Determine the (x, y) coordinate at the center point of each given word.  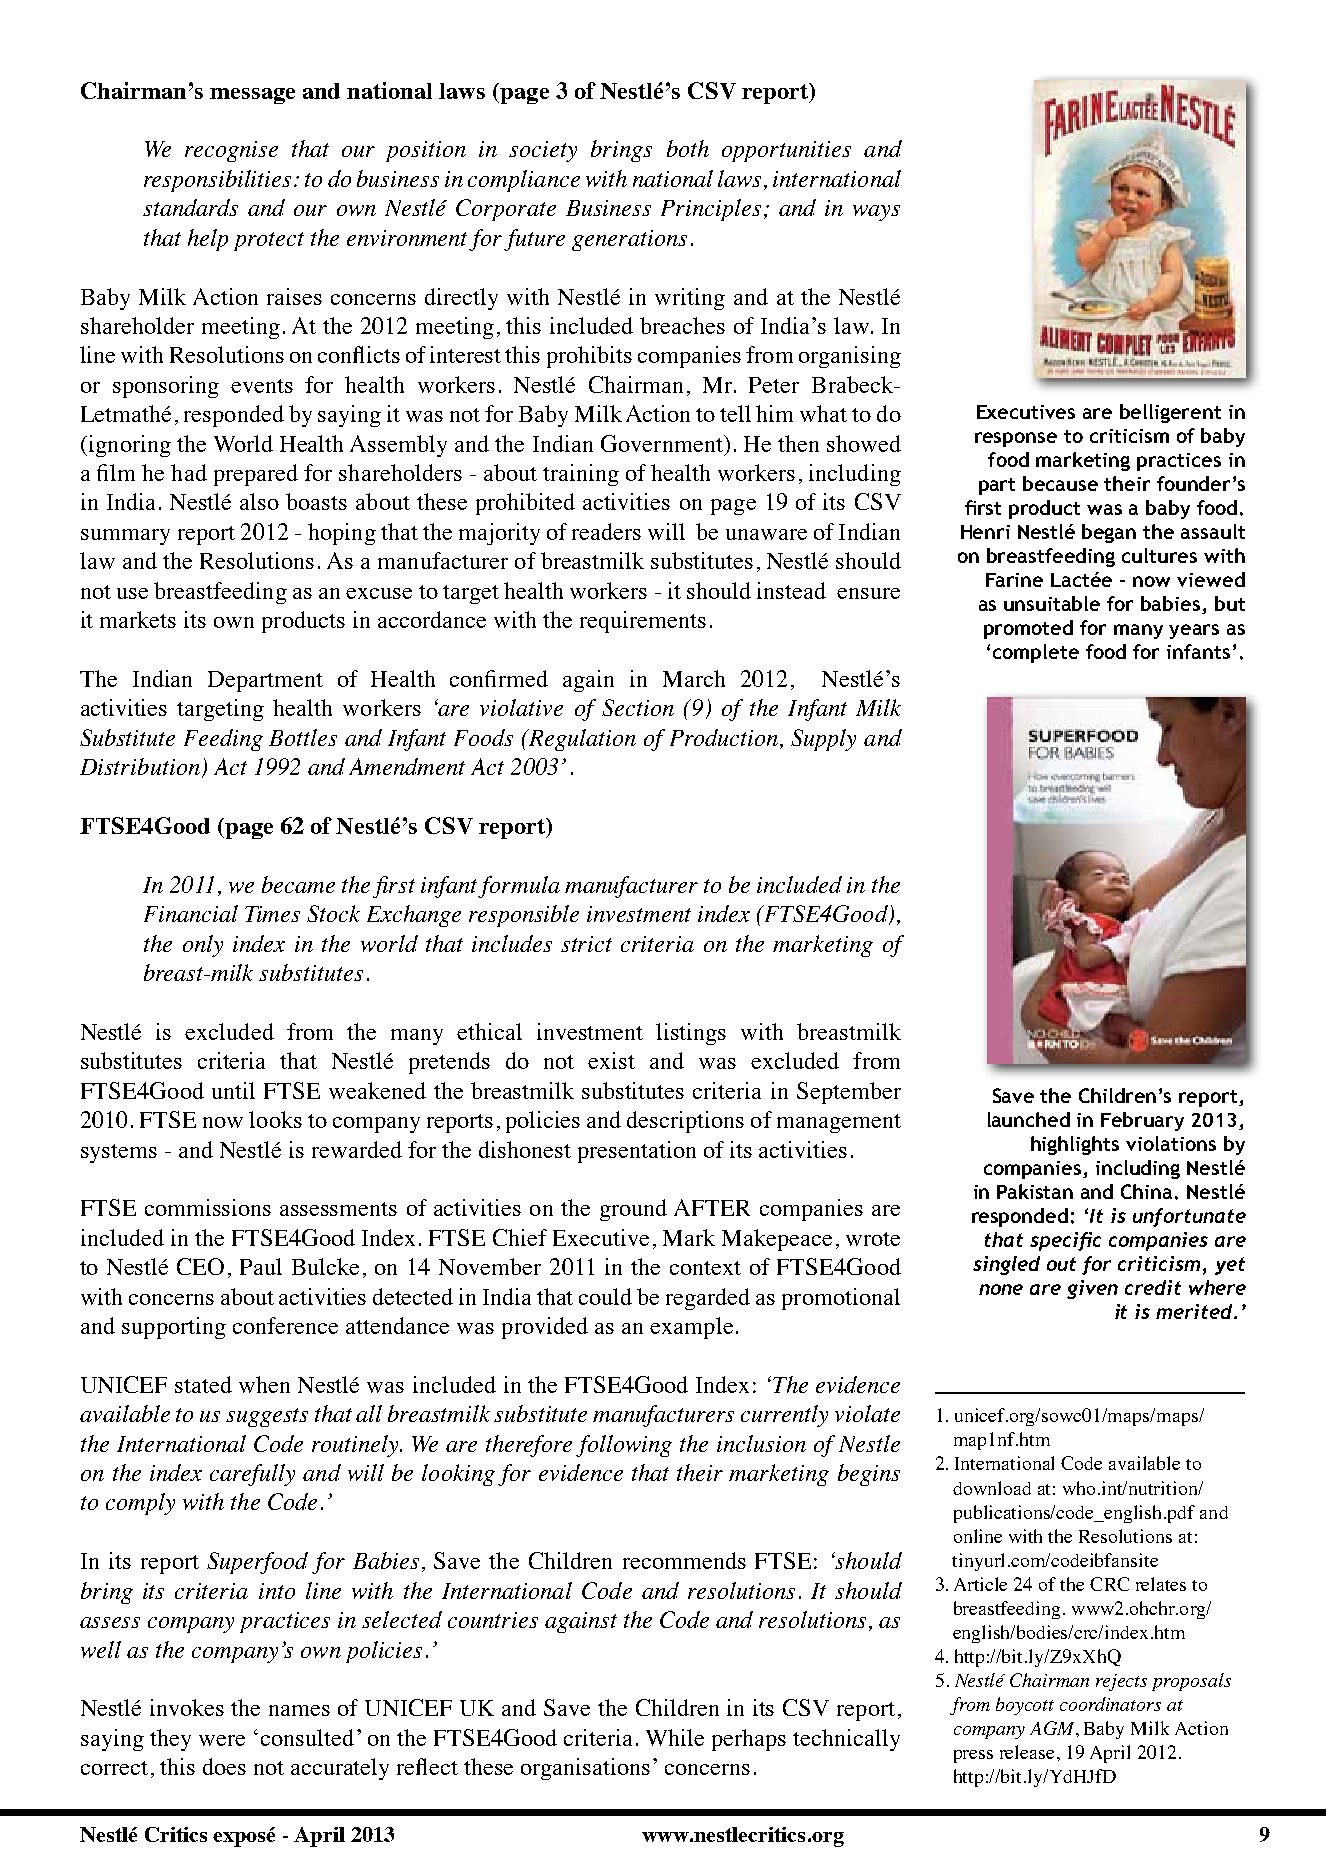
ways (876, 213)
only (203, 946)
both (688, 148)
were (222, 1740)
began (1109, 533)
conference (285, 1325)
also (259, 501)
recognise (231, 151)
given (1092, 1289)
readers (606, 531)
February (1142, 1121)
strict (586, 944)
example (691, 1328)
